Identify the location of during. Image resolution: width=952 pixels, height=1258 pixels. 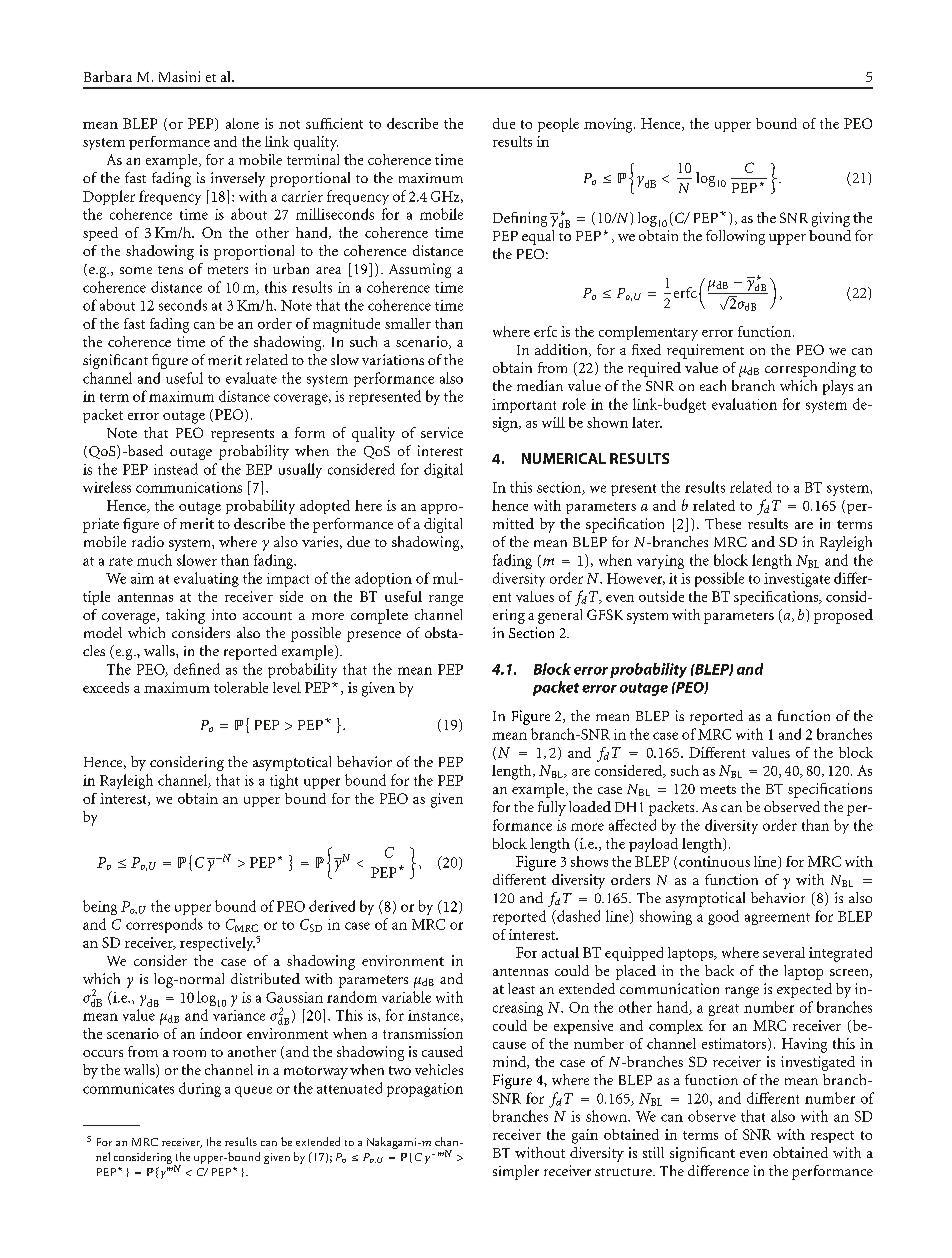
(200, 1089).
